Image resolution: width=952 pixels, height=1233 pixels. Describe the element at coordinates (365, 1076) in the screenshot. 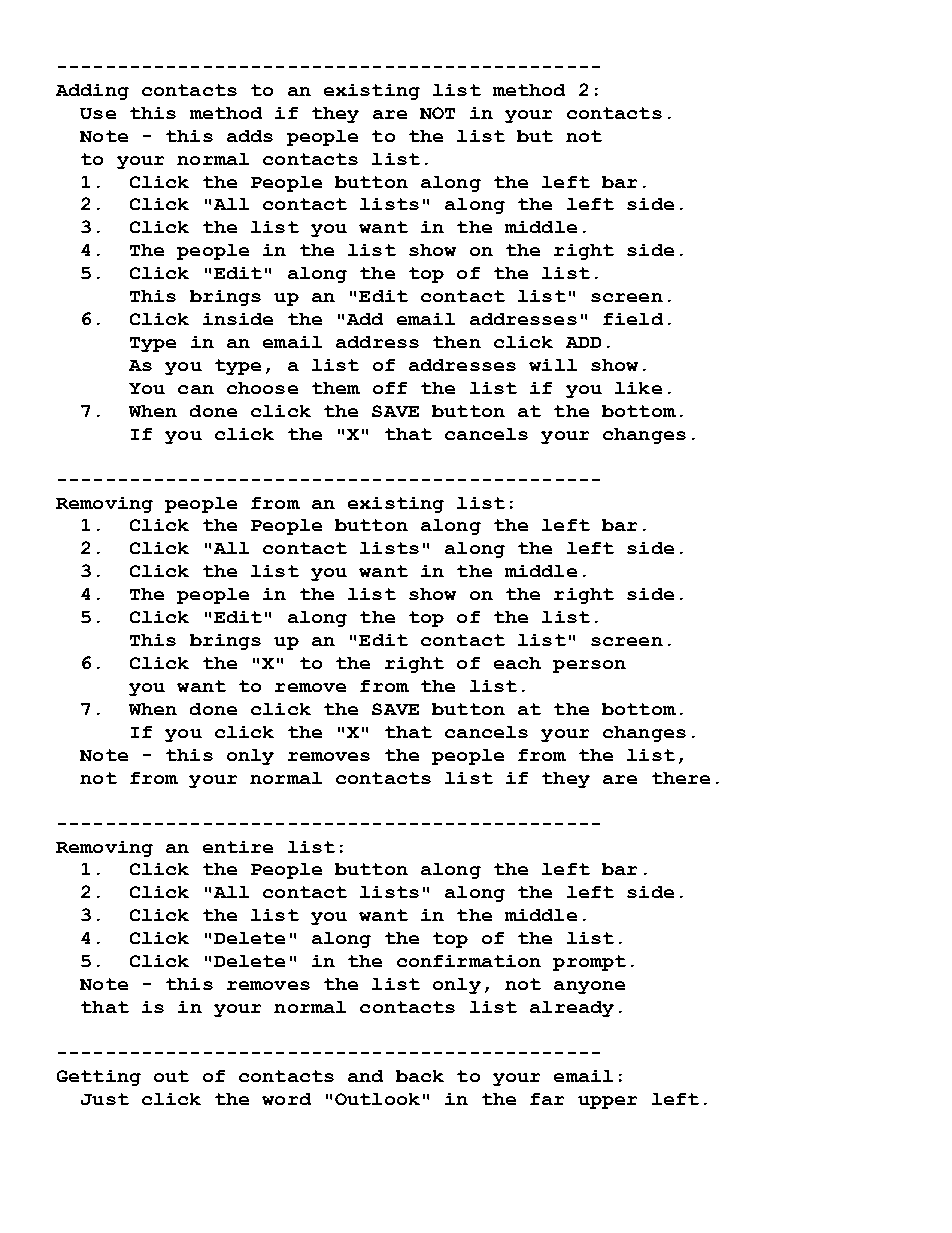

I see `and` at that location.
